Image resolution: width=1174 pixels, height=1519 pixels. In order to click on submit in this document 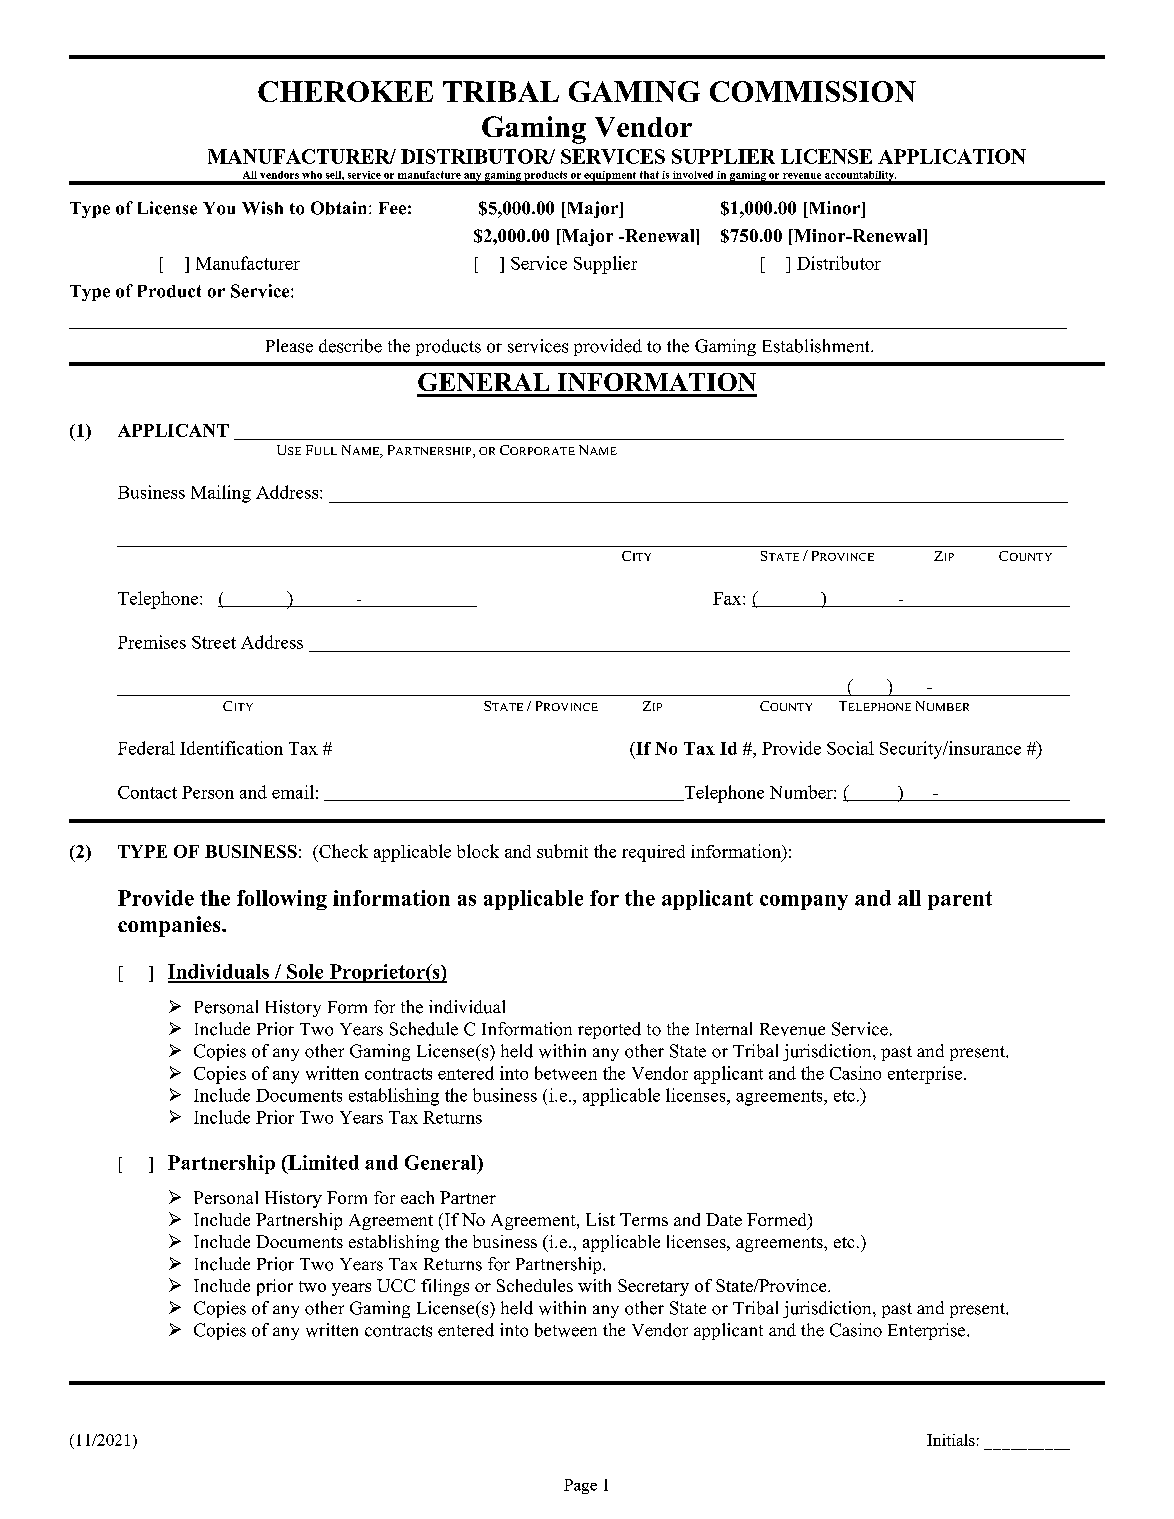, I will do `click(562, 851)`.
